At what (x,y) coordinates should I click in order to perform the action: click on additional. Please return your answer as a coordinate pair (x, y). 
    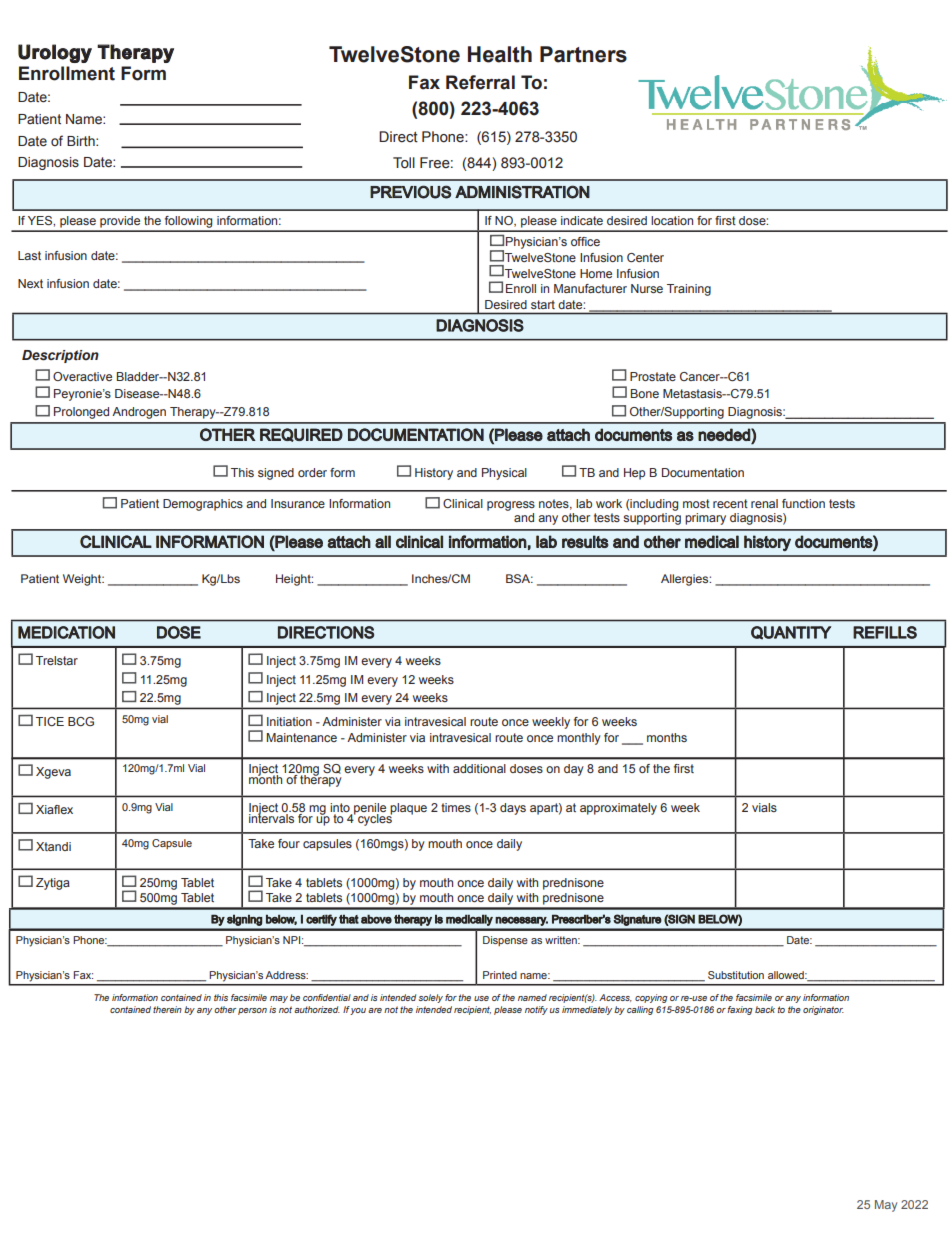
    Looking at the image, I should click on (479, 768).
